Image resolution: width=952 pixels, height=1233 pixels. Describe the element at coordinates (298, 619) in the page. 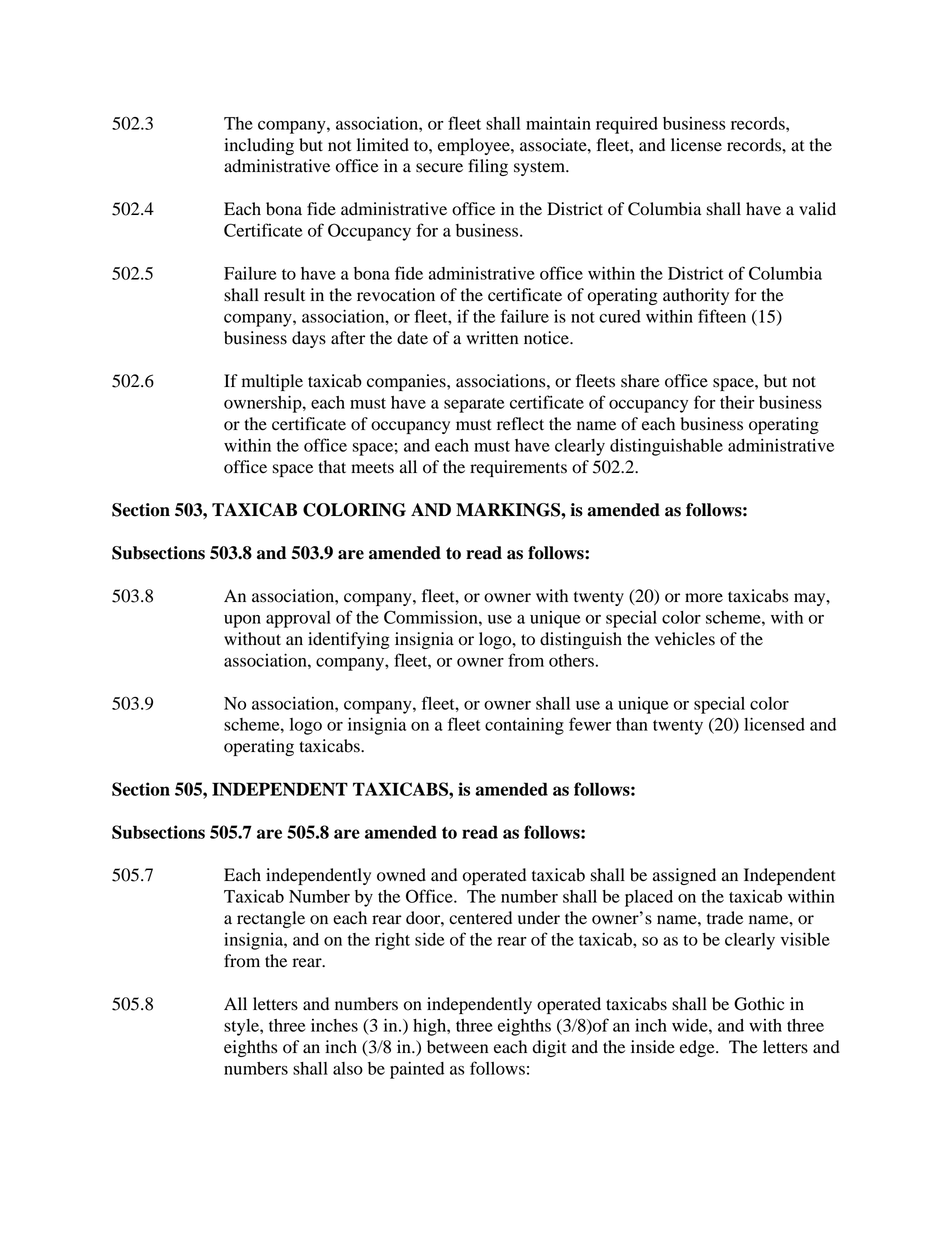

I see `approval` at that location.
